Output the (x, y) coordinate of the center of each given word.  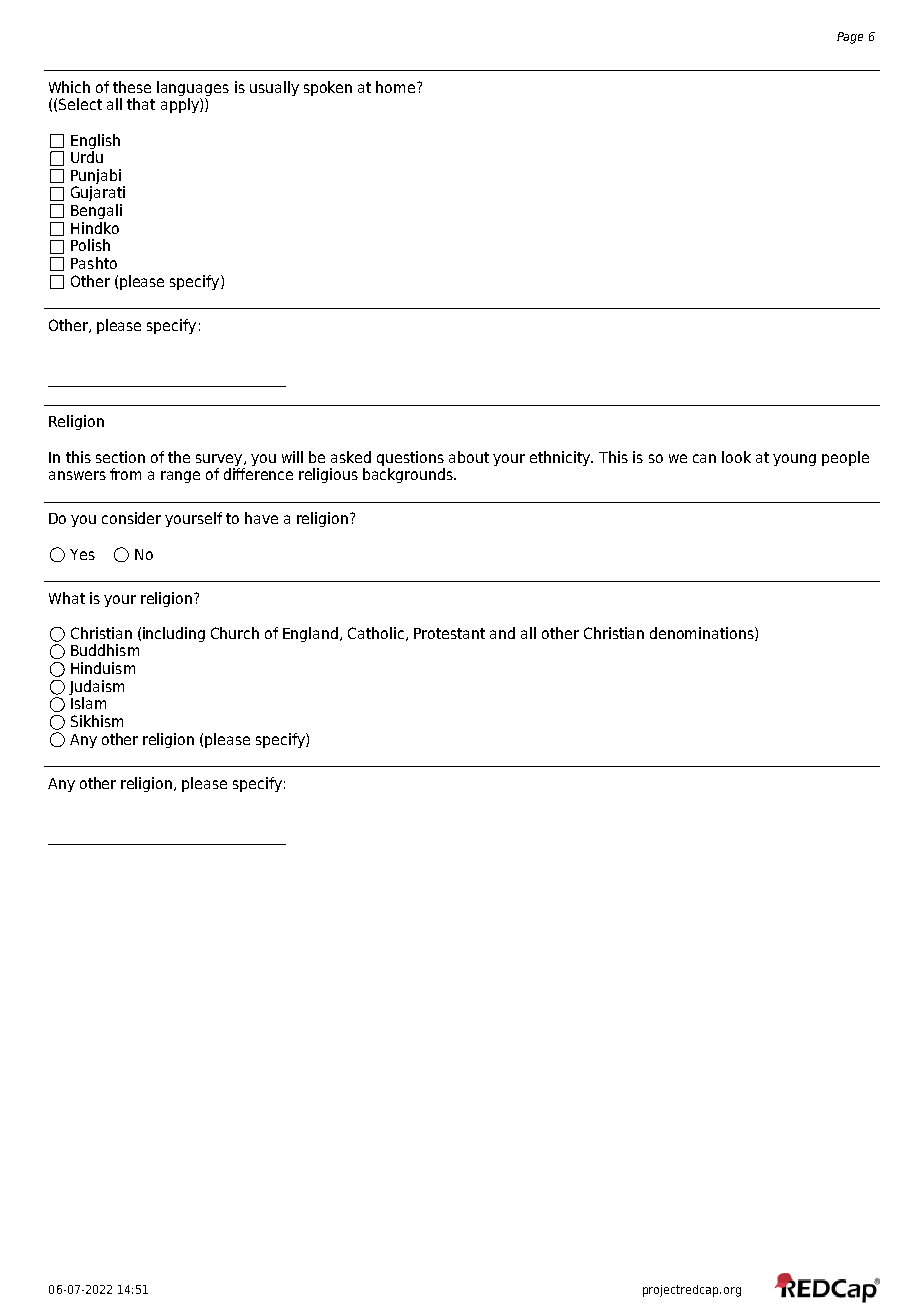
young (794, 460)
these (132, 87)
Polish (90, 245)
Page (850, 38)
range (180, 477)
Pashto (94, 263)
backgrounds (409, 475)
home (397, 87)
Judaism (96, 687)
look (736, 457)
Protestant (449, 633)
